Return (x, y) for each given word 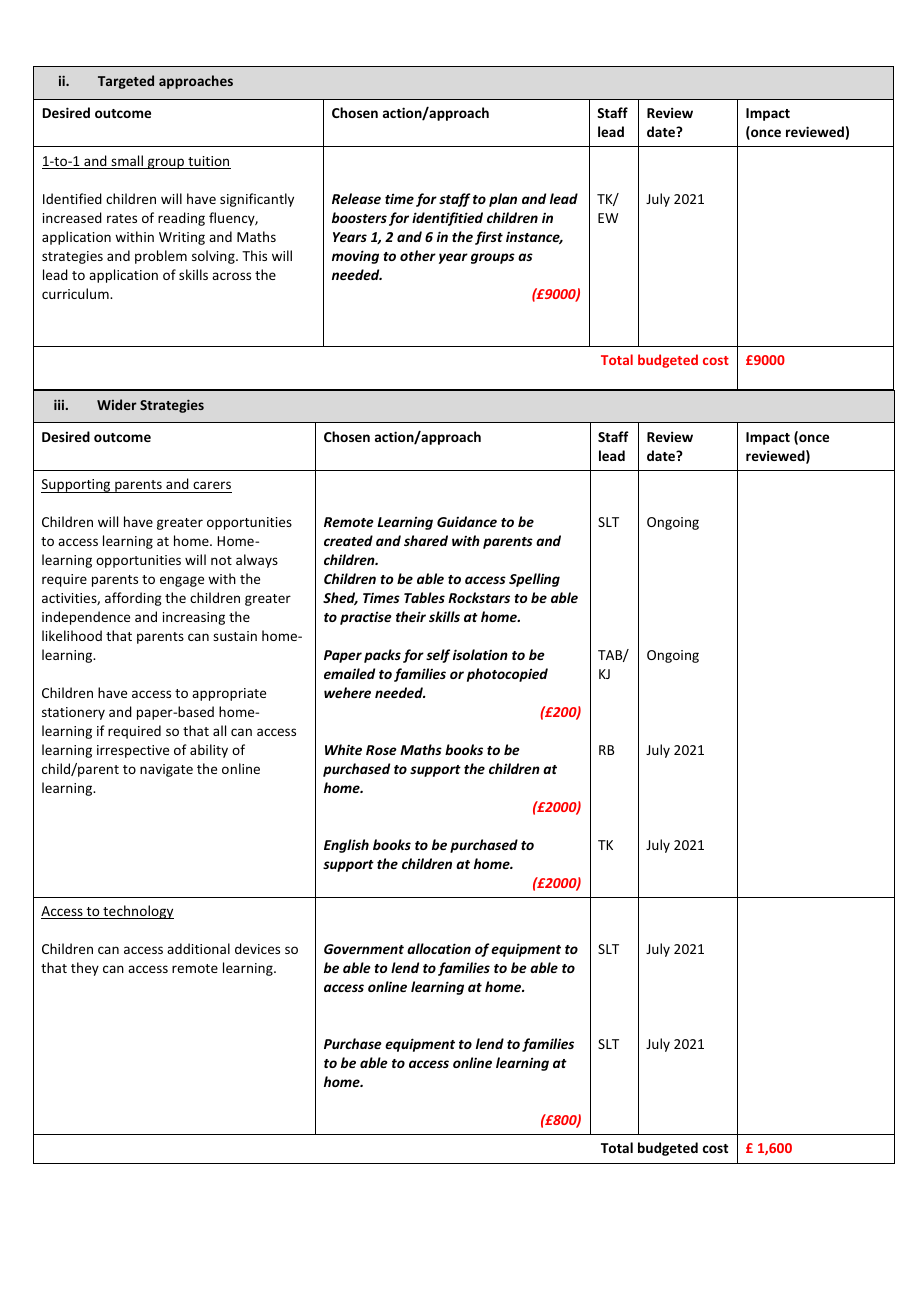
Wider (117, 404)
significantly (257, 200)
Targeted (126, 82)
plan (503, 200)
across (231, 276)
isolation (480, 654)
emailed (349, 673)
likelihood (72, 635)
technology (137, 912)
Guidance (467, 521)
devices (257, 948)
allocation (439, 948)
